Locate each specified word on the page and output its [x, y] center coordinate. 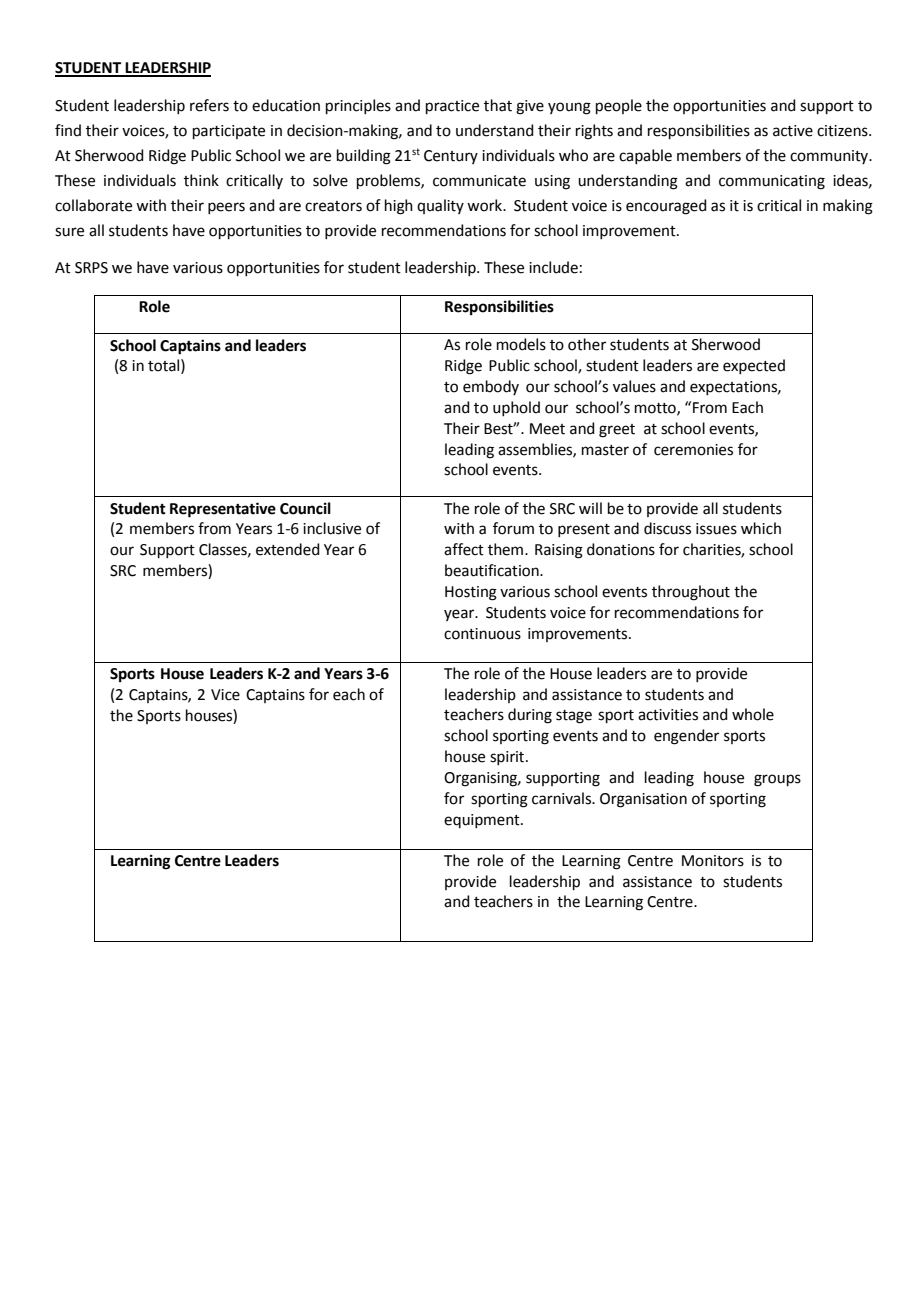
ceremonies [693, 450]
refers [209, 105]
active [793, 131]
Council [305, 508]
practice [452, 107]
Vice [225, 695]
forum [513, 528]
